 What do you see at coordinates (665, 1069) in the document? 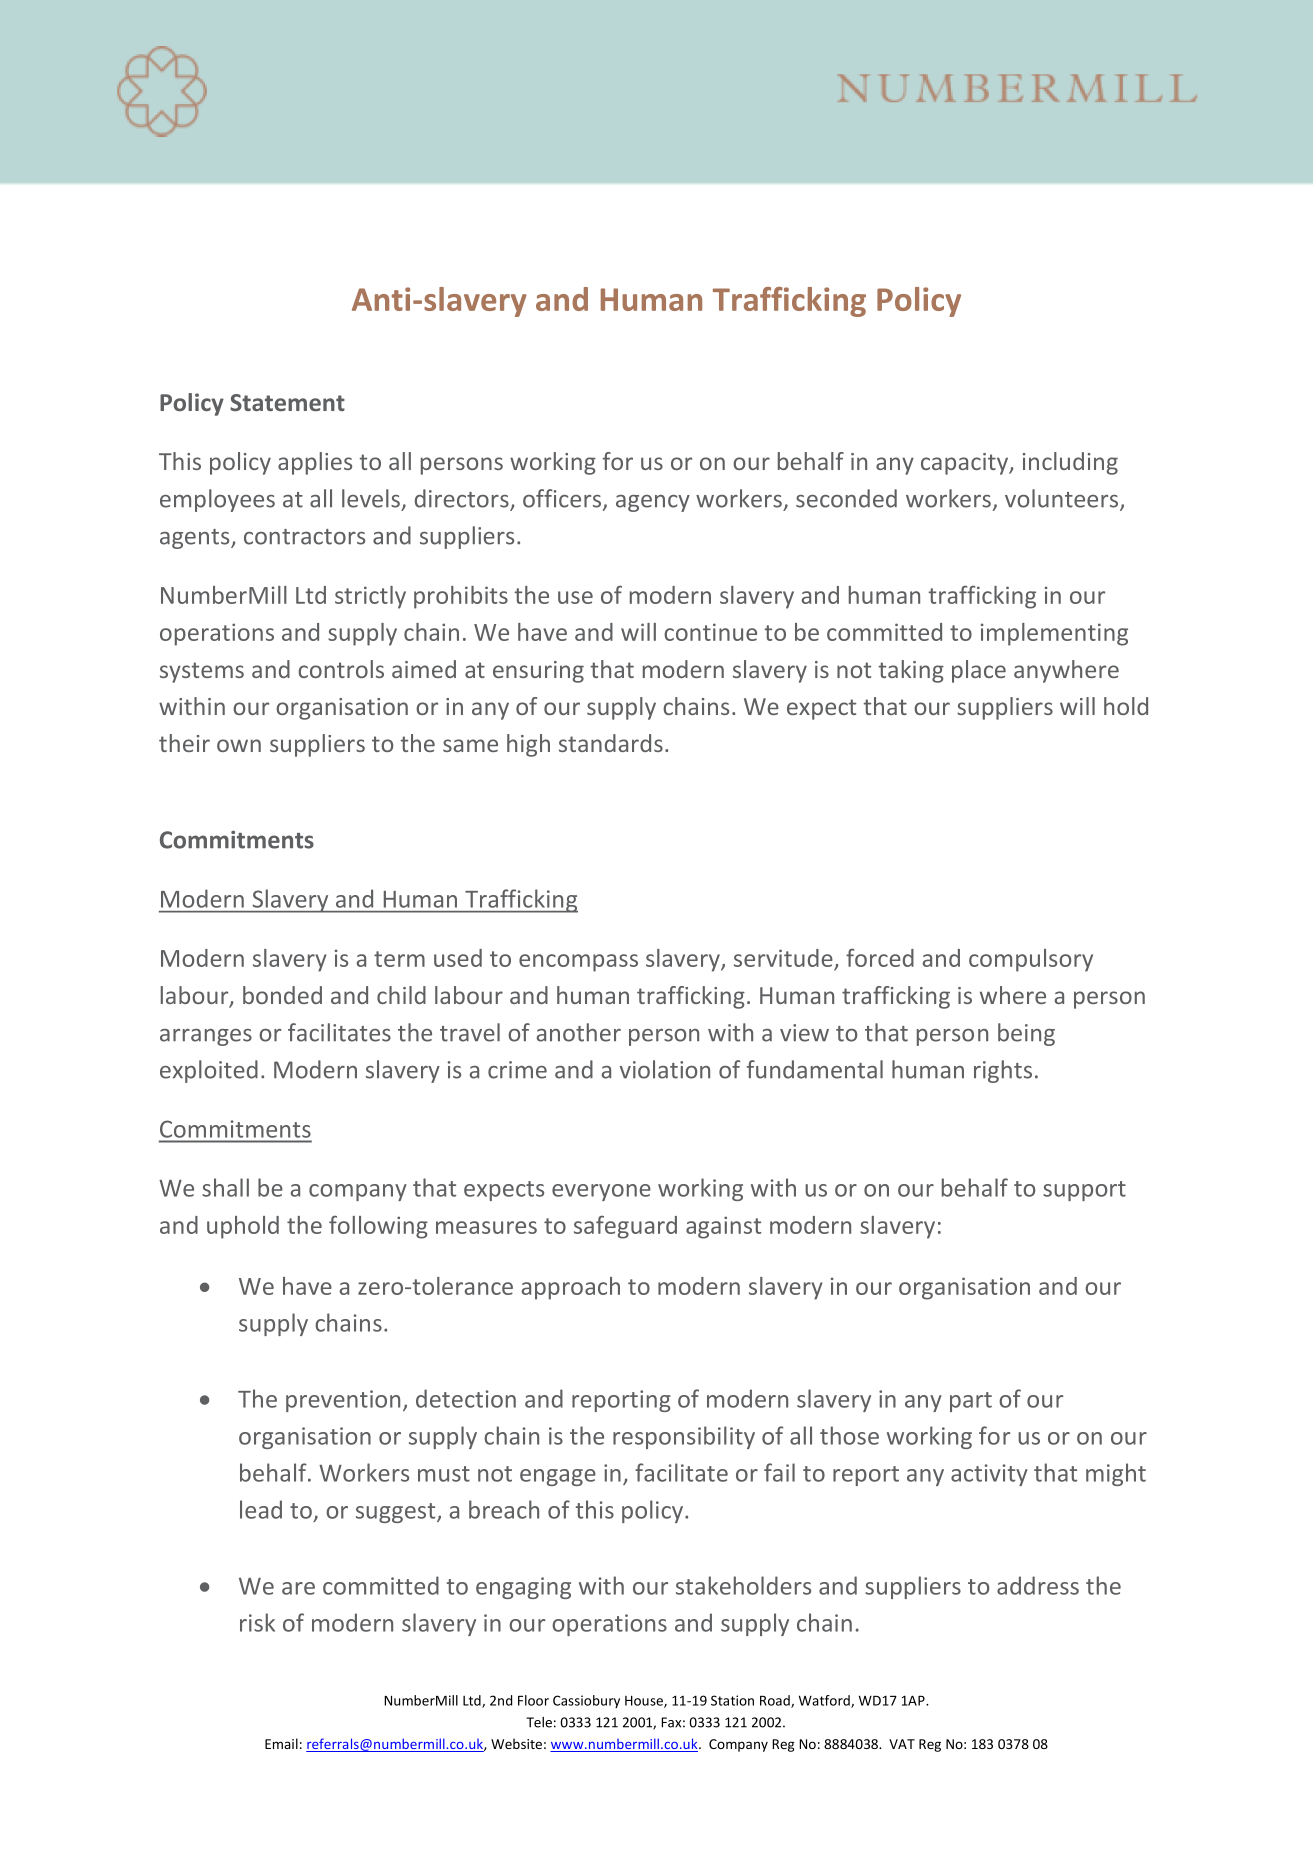
I see `violation` at bounding box center [665, 1069].
